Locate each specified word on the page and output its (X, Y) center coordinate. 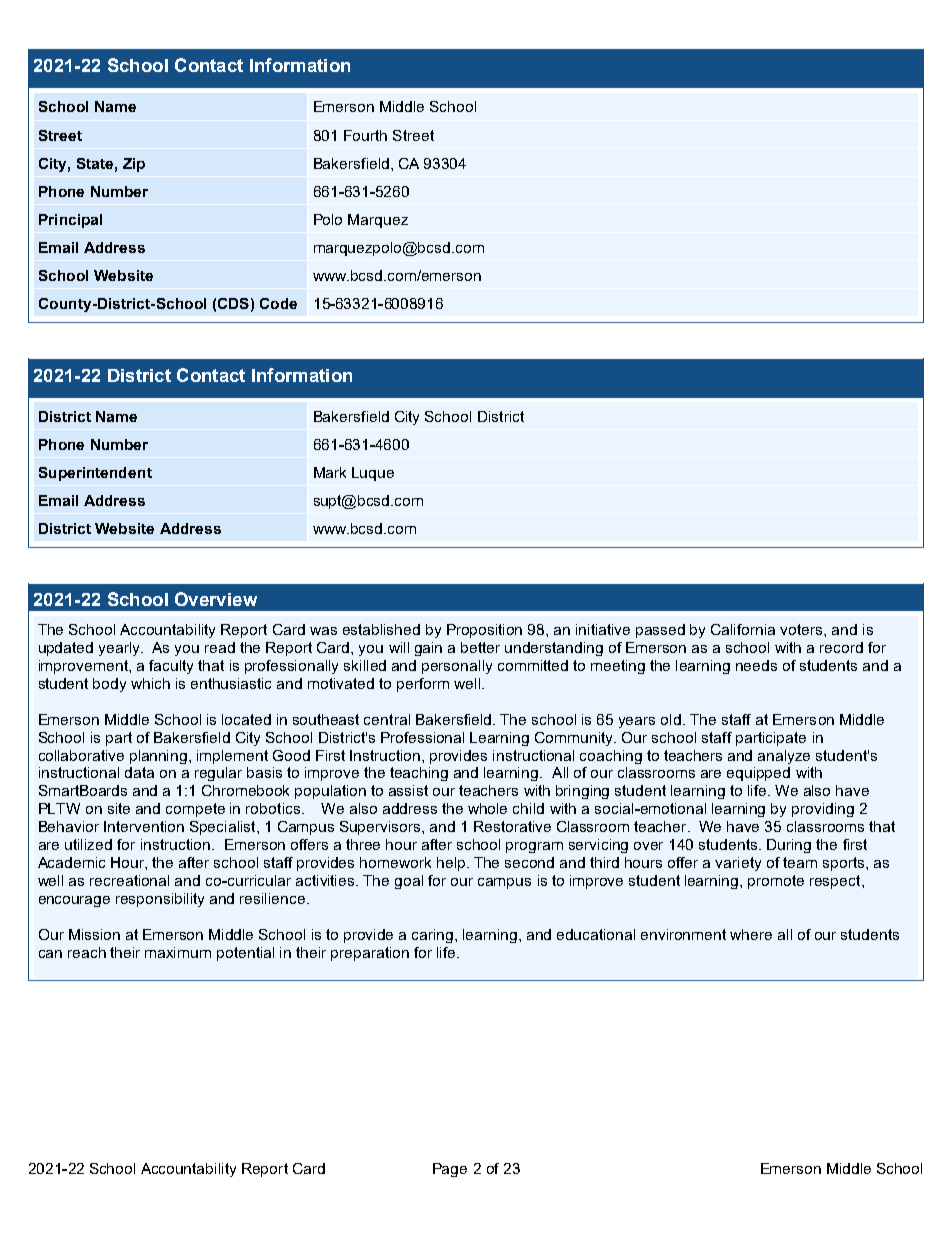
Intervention (144, 826)
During (789, 846)
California (743, 629)
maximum (178, 952)
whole (487, 808)
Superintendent (95, 474)
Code (278, 303)
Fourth (365, 135)
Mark (330, 472)
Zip (134, 165)
